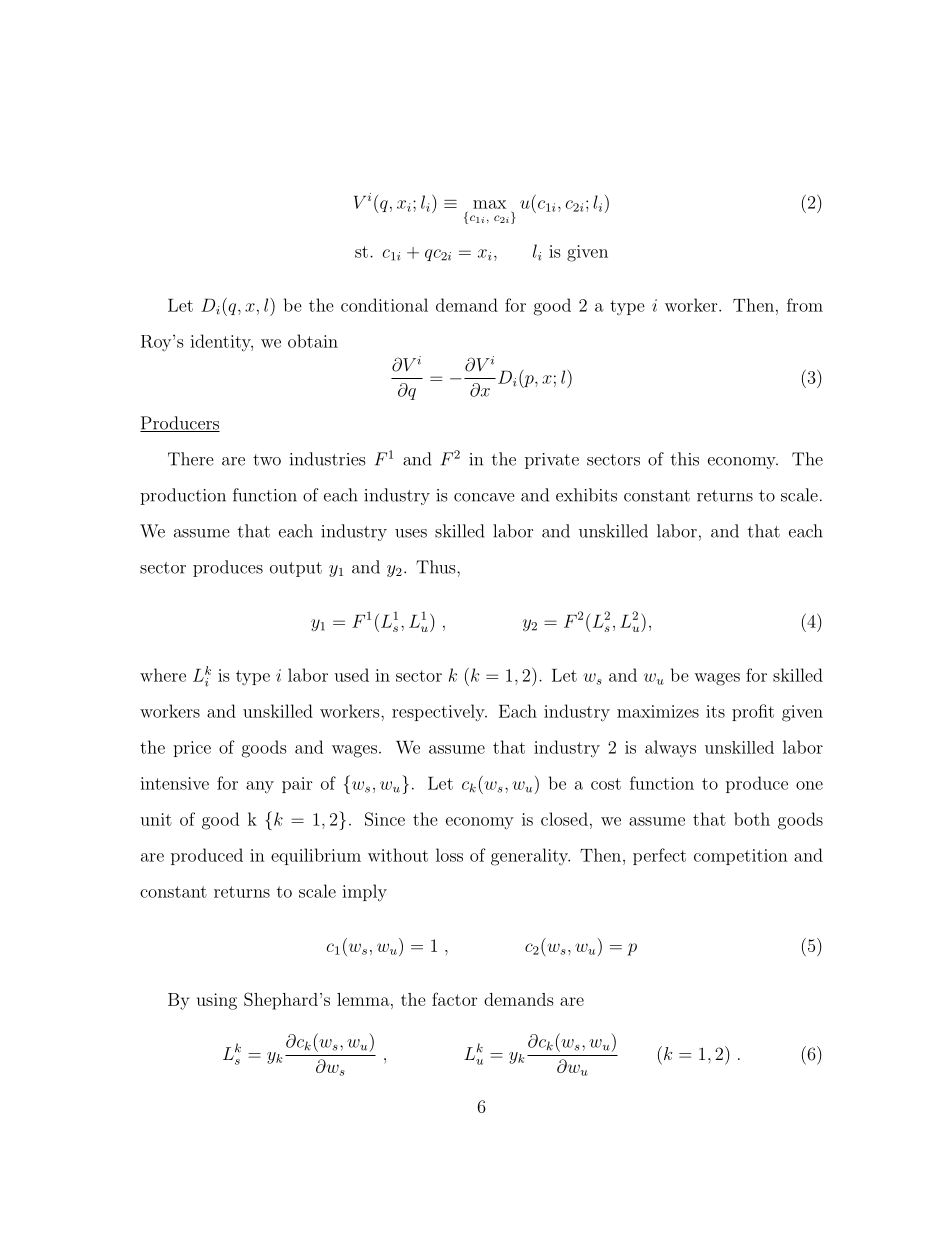 The width and height of the screenshot is (952, 1233). Describe the element at coordinates (753, 712) in the screenshot. I see `profit` at that location.
